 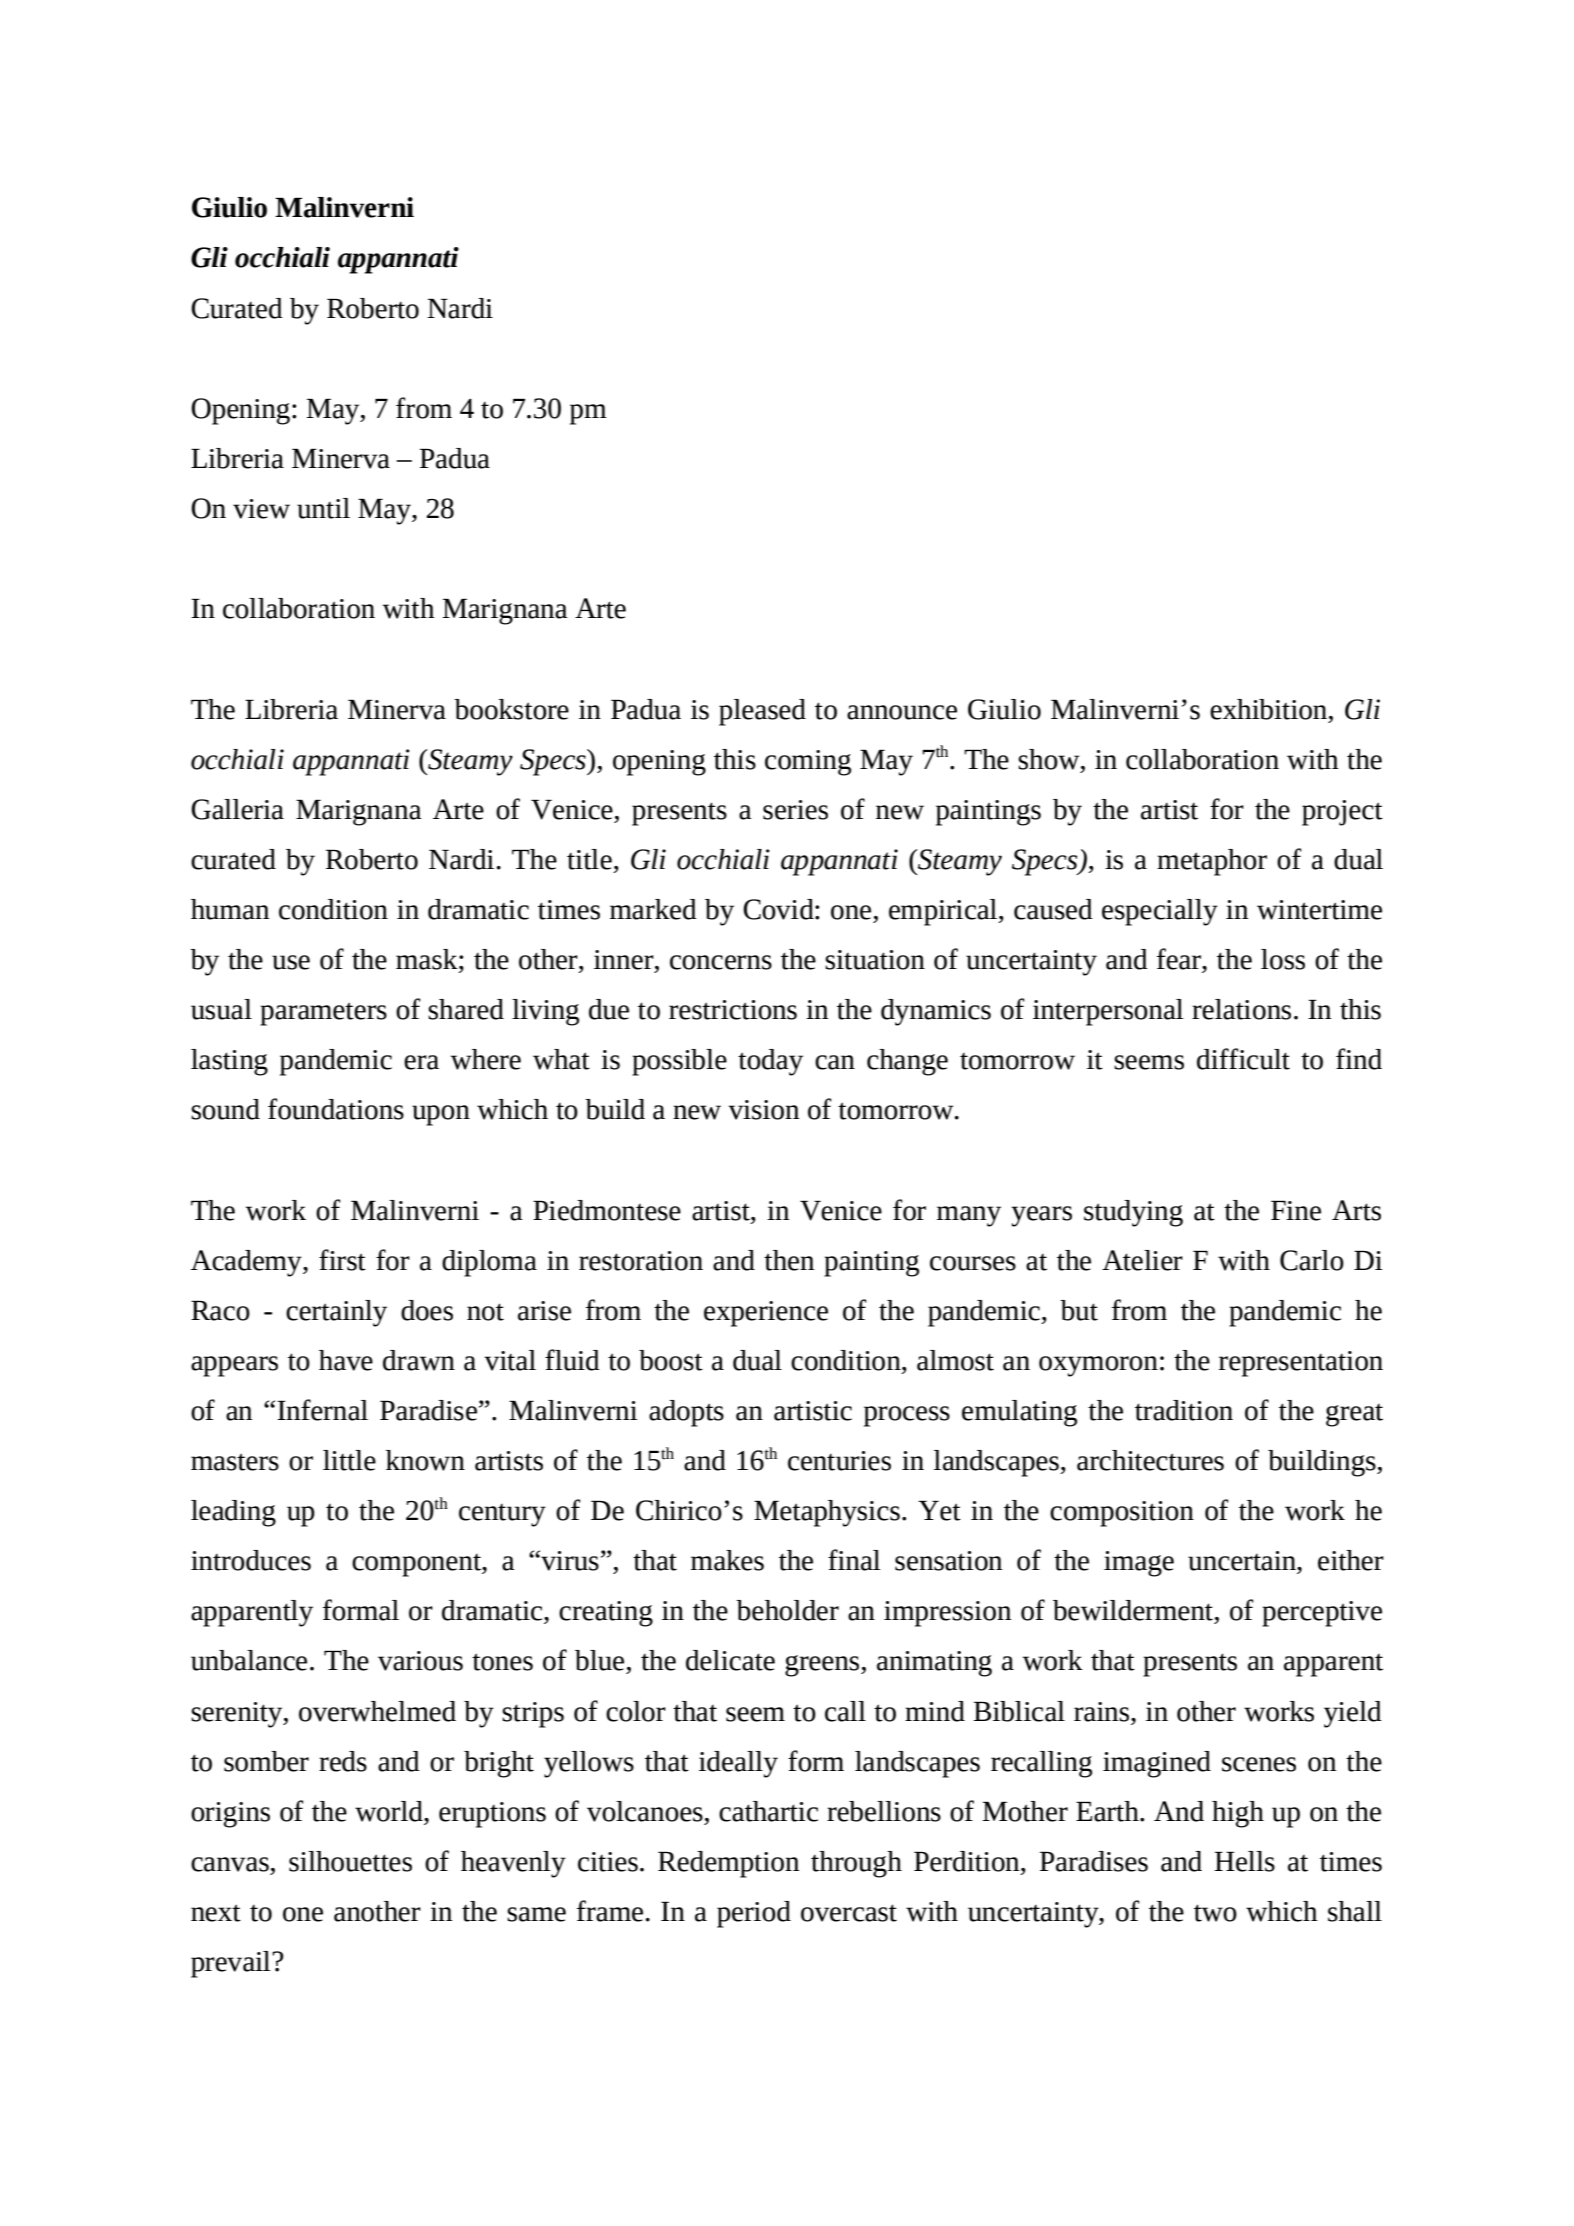 What do you see at coordinates (323, 1014) in the screenshot?
I see `parameters` at bounding box center [323, 1014].
